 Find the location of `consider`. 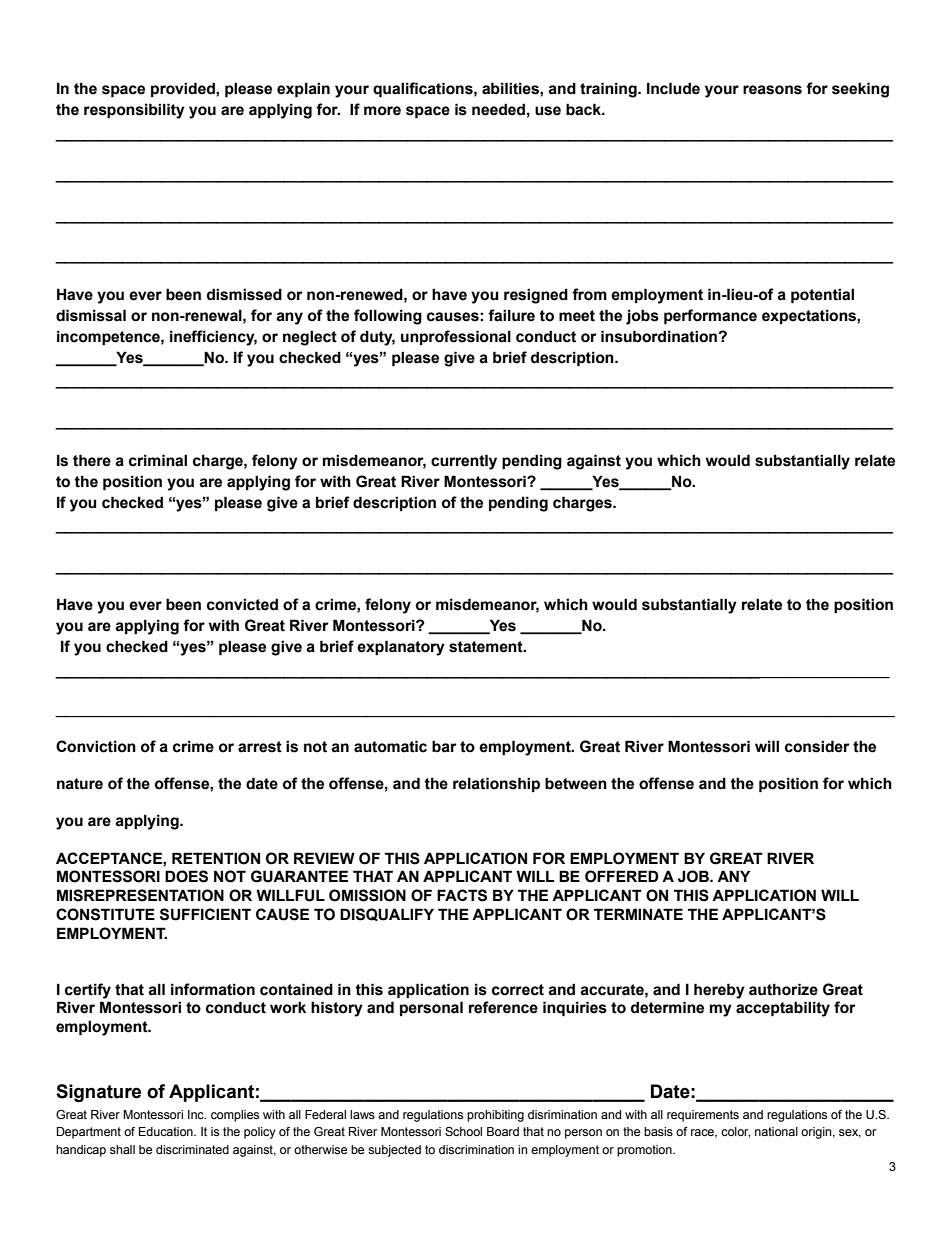

consider is located at coordinates (817, 746).
